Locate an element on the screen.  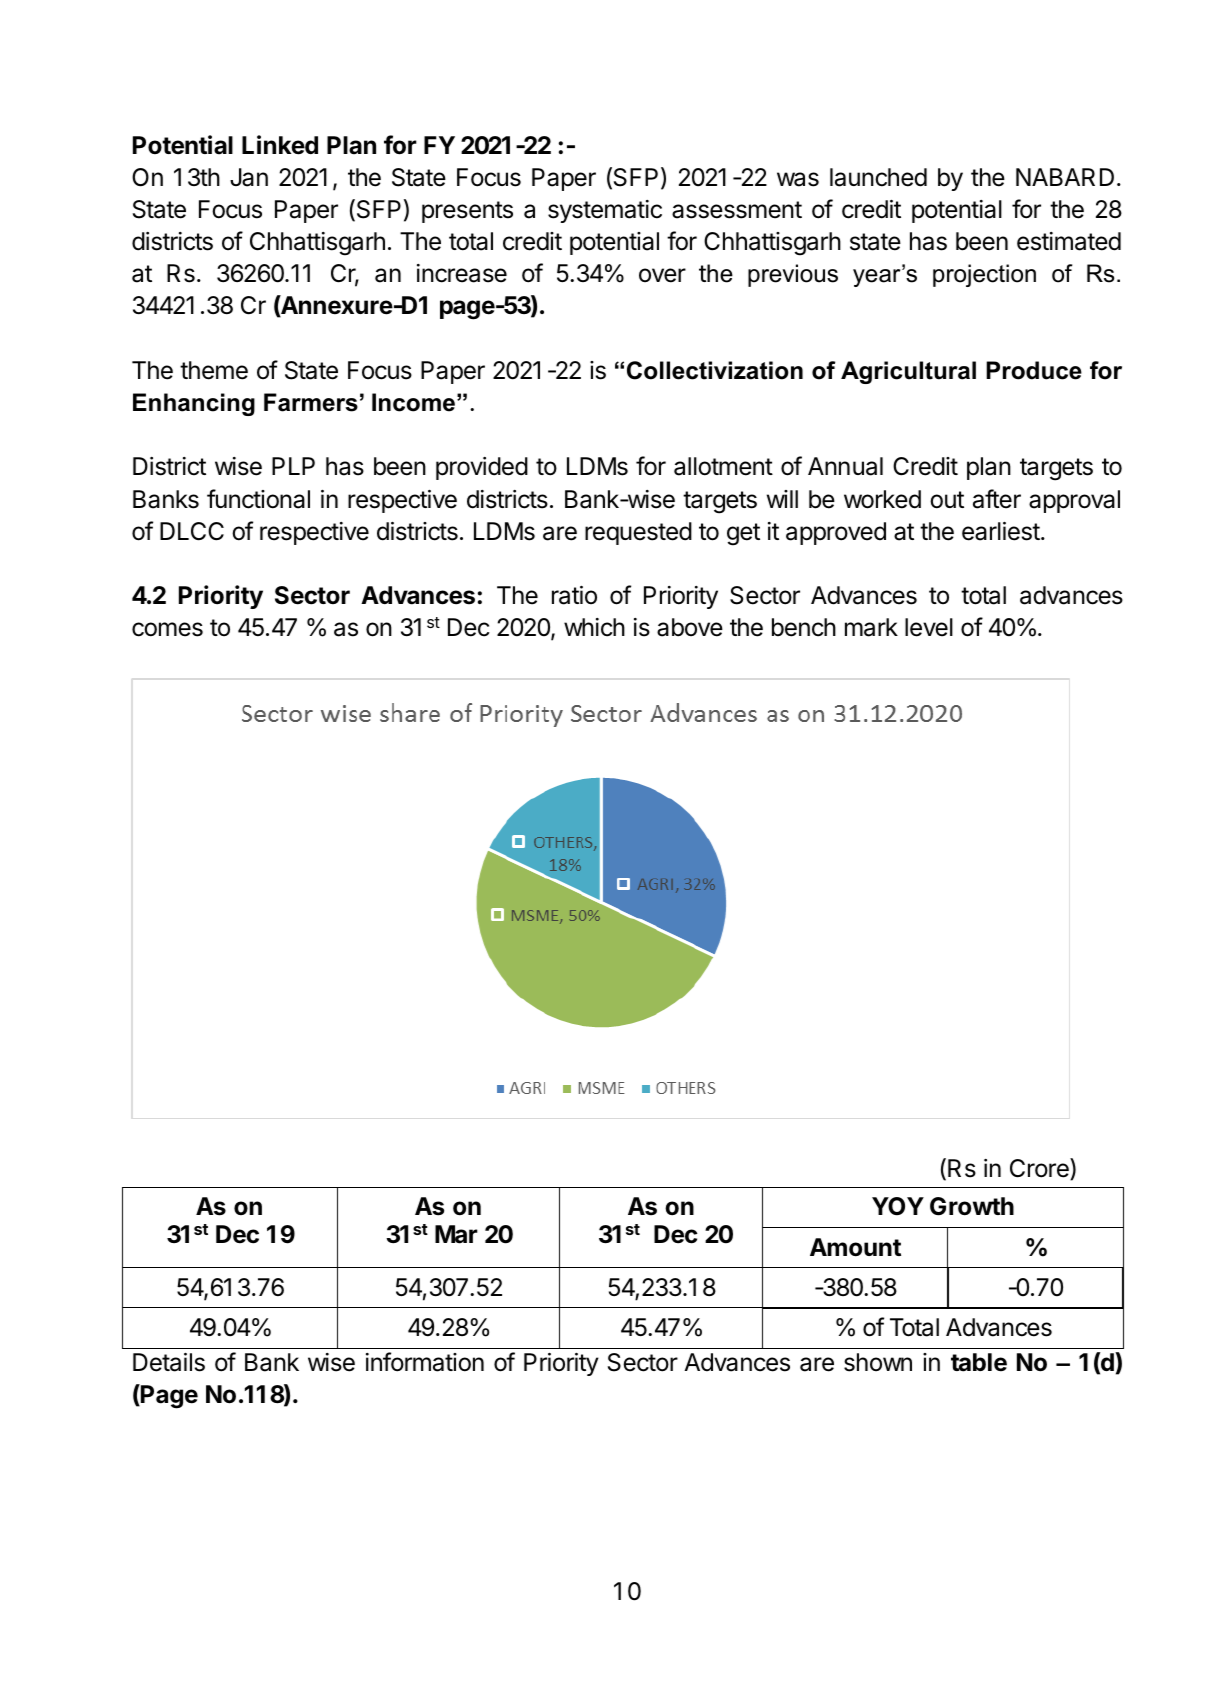
launched is located at coordinates (878, 177).
